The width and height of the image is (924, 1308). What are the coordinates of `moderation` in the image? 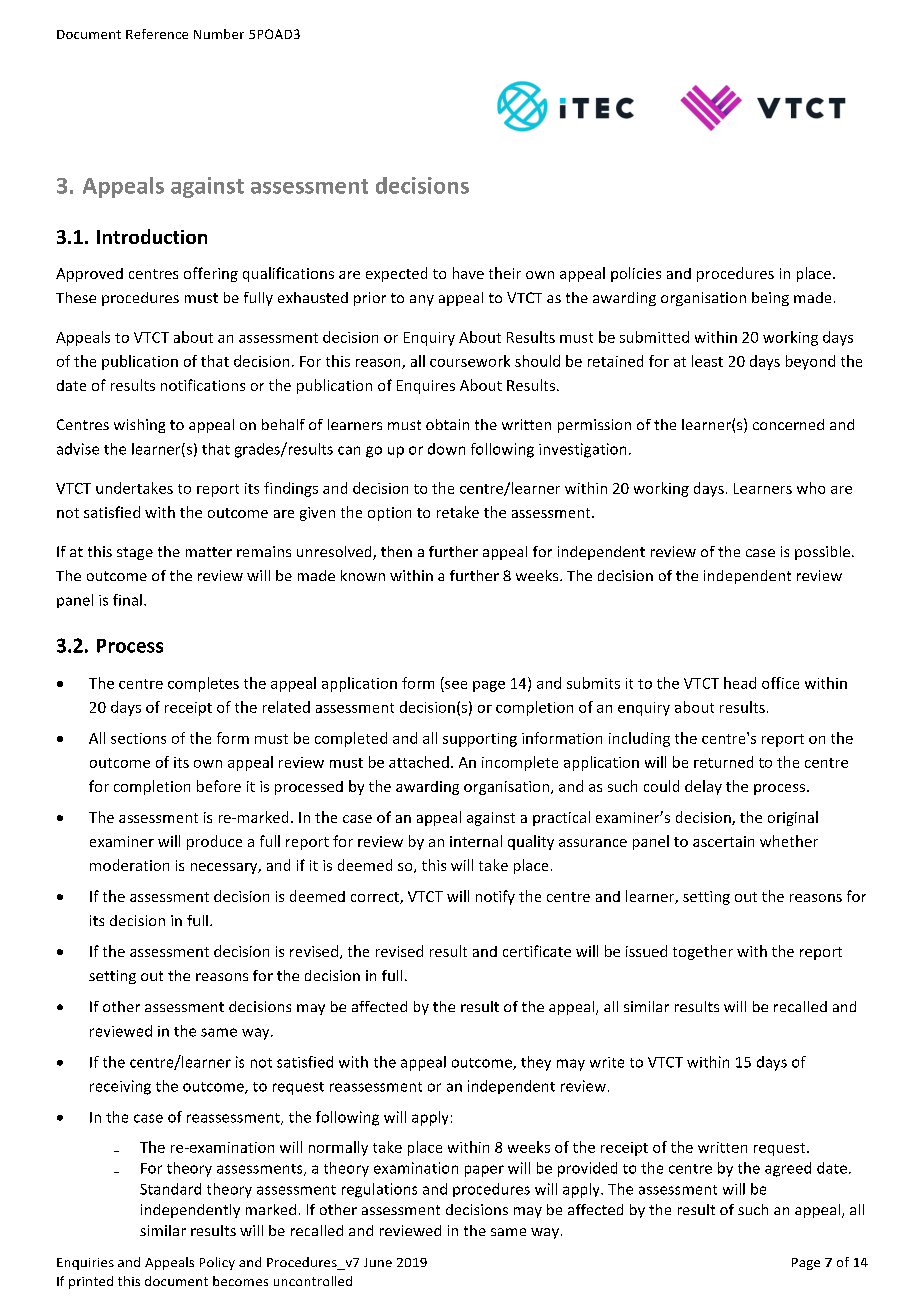 It's located at (129, 865).
